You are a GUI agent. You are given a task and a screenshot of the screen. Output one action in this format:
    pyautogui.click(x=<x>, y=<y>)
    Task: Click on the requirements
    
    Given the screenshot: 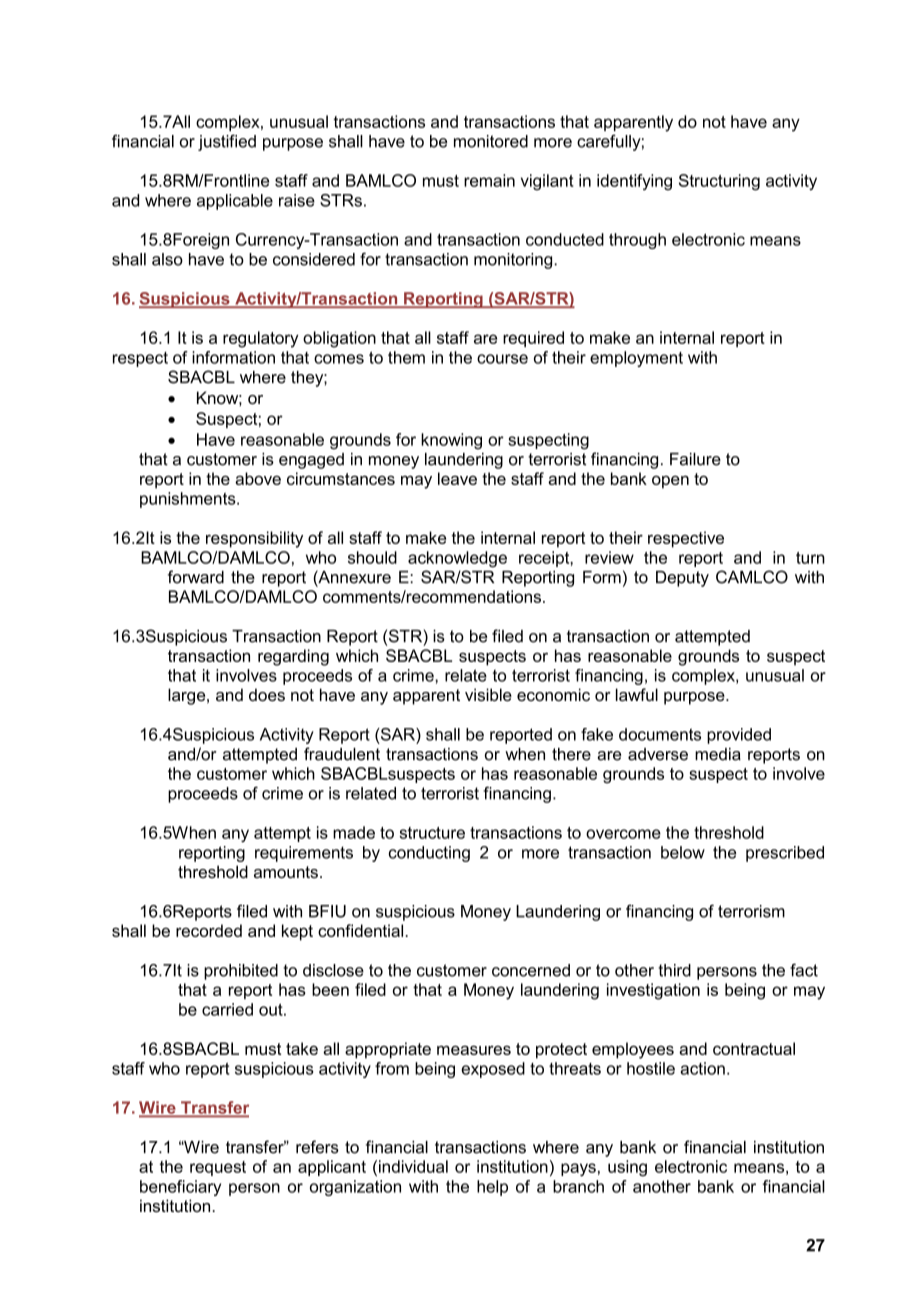 What is the action you would take?
    pyautogui.click(x=304, y=854)
